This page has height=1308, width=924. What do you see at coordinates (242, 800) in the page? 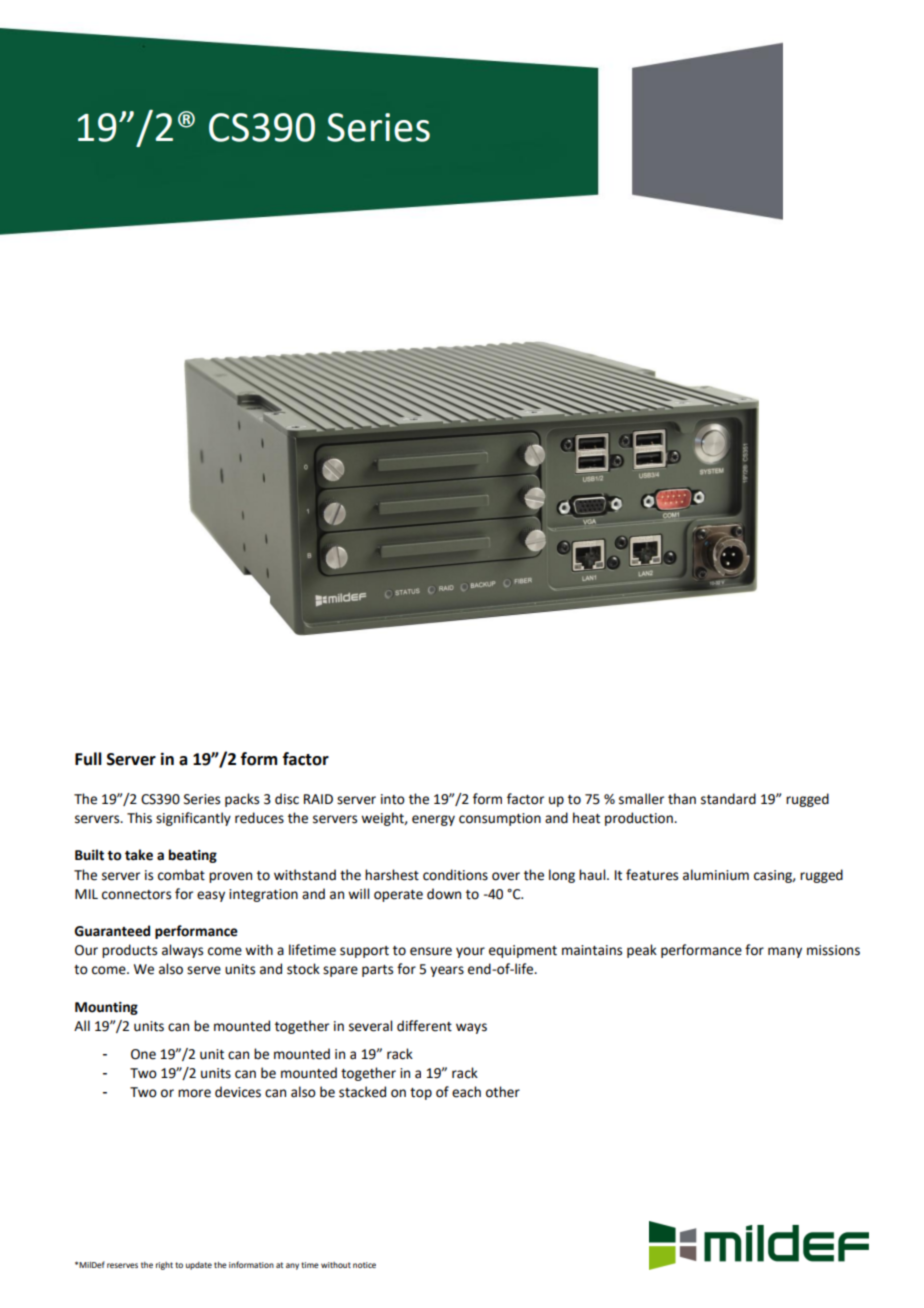
I see `packs` at bounding box center [242, 800].
